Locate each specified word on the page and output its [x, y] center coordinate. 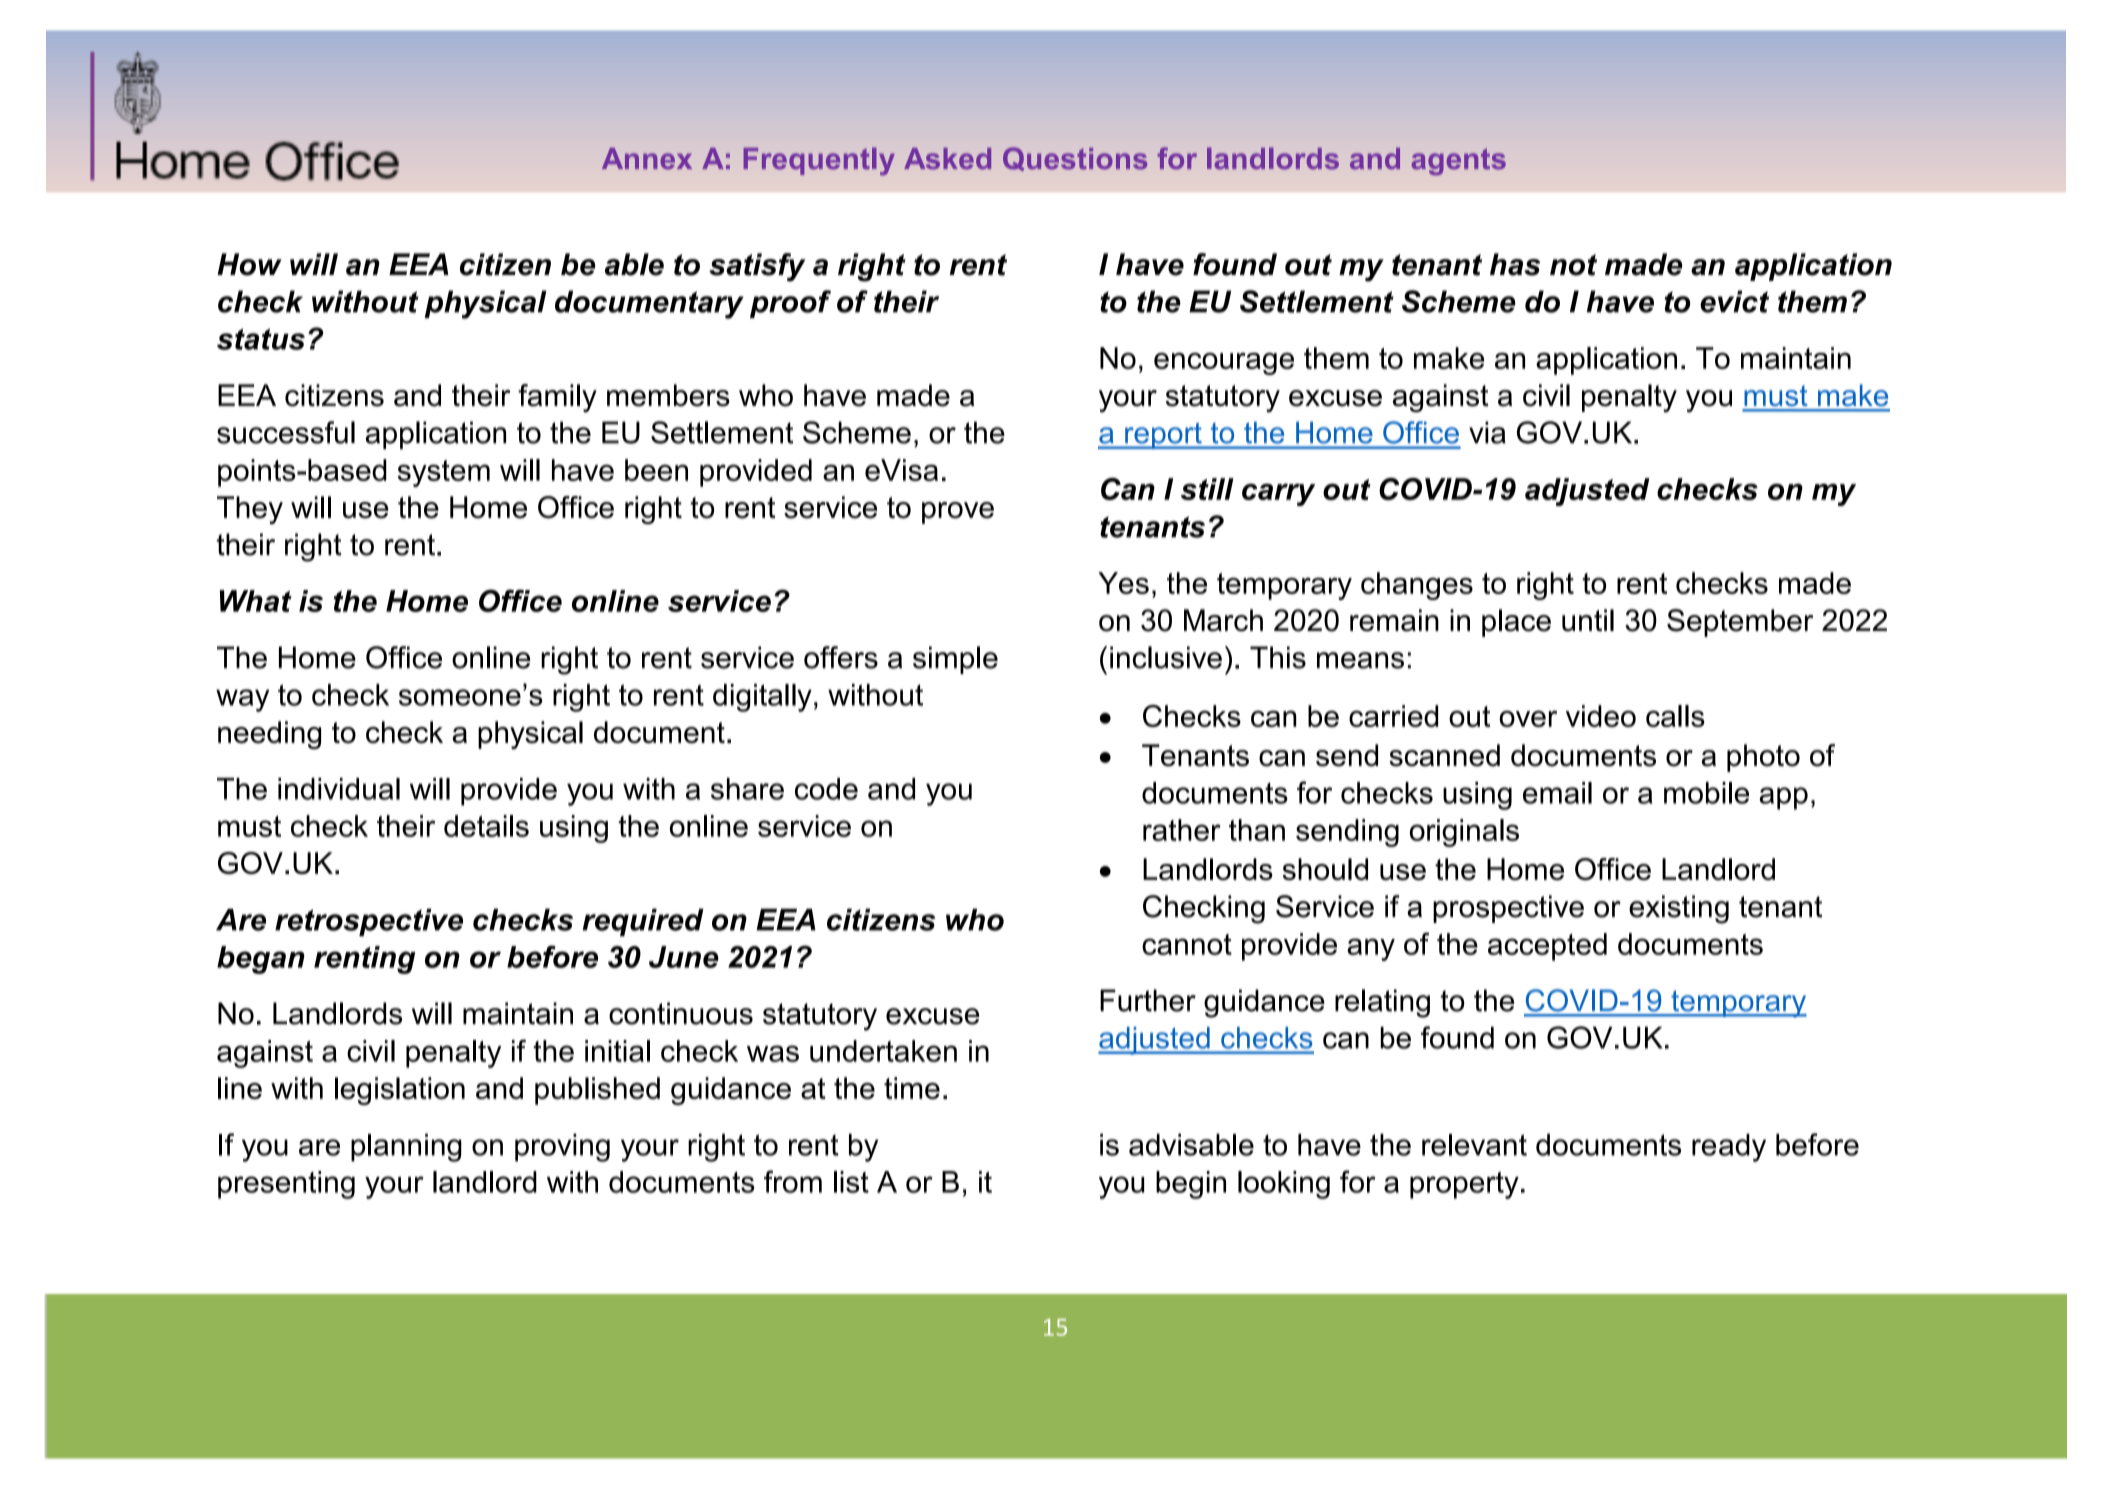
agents [1459, 161]
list [851, 1182]
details [486, 826]
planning [406, 1148]
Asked [947, 159]
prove [958, 513]
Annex [647, 159]
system [443, 473]
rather [1182, 830]
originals [1464, 833]
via [1487, 432]
